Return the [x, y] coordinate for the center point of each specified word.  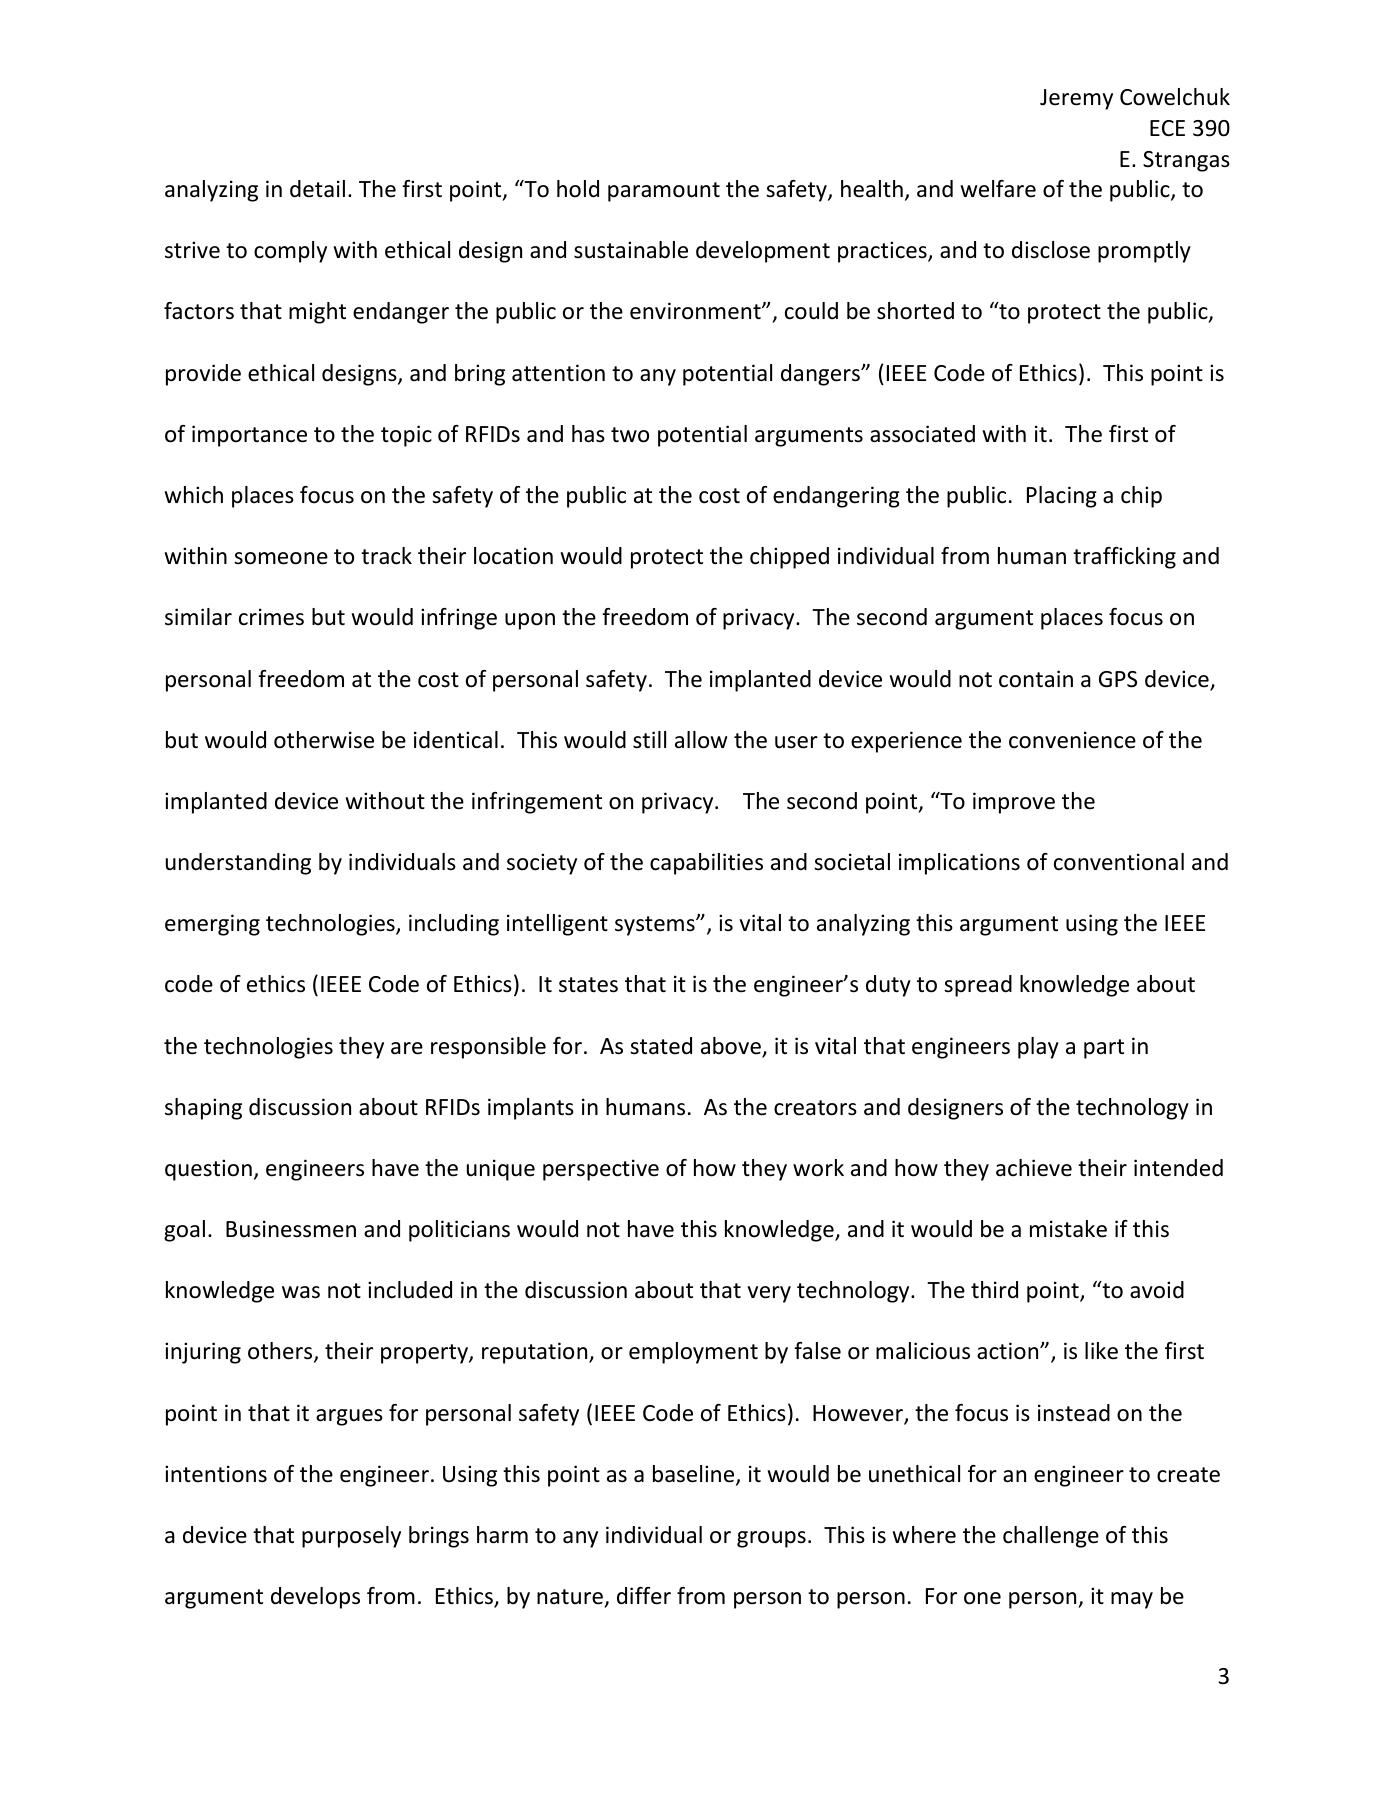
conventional [1119, 862]
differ [644, 1596]
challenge [1051, 1537]
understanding [238, 864]
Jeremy [1076, 99]
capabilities [706, 864]
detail [317, 189]
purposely [351, 1537]
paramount [664, 192]
